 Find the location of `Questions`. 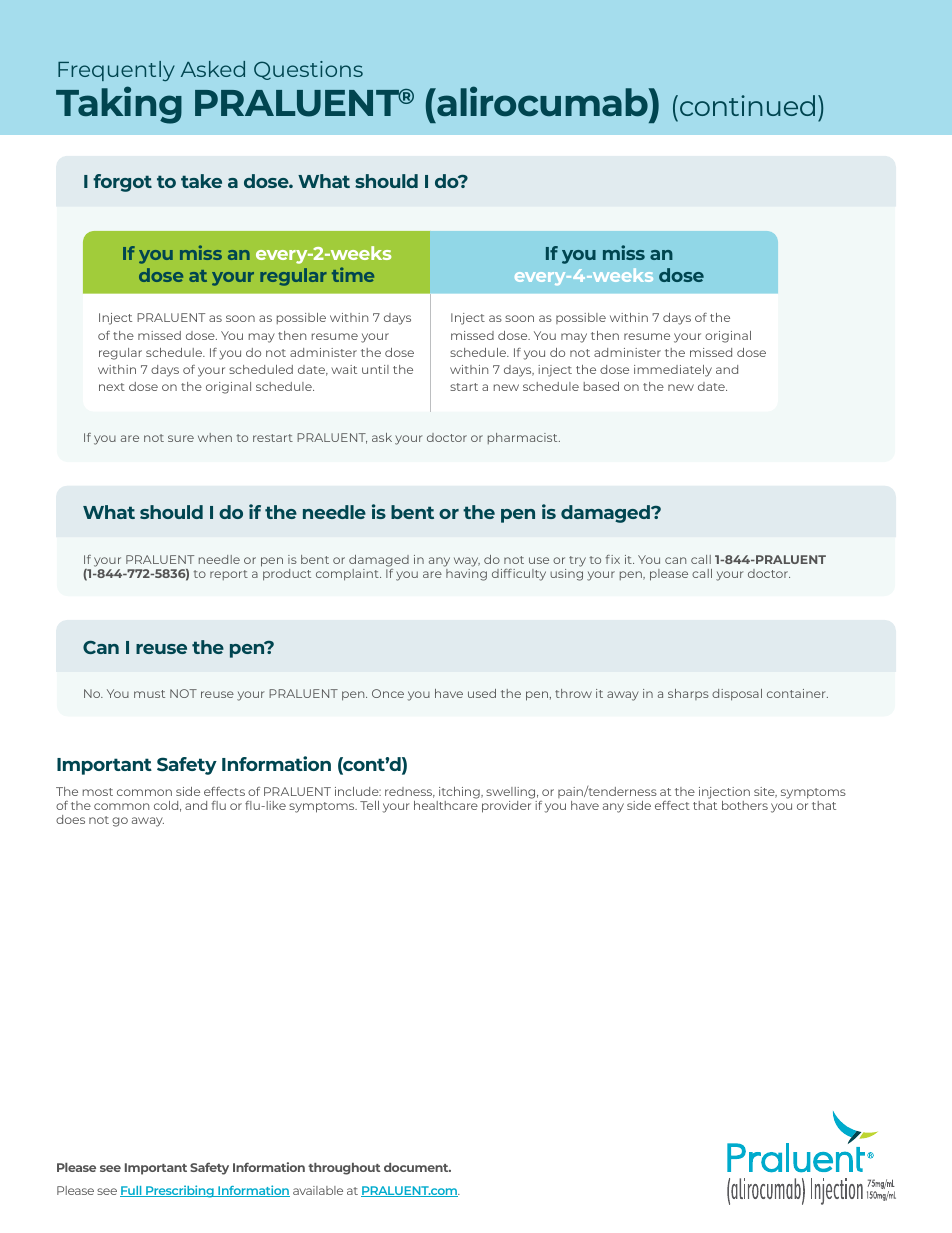

Questions is located at coordinates (308, 70).
